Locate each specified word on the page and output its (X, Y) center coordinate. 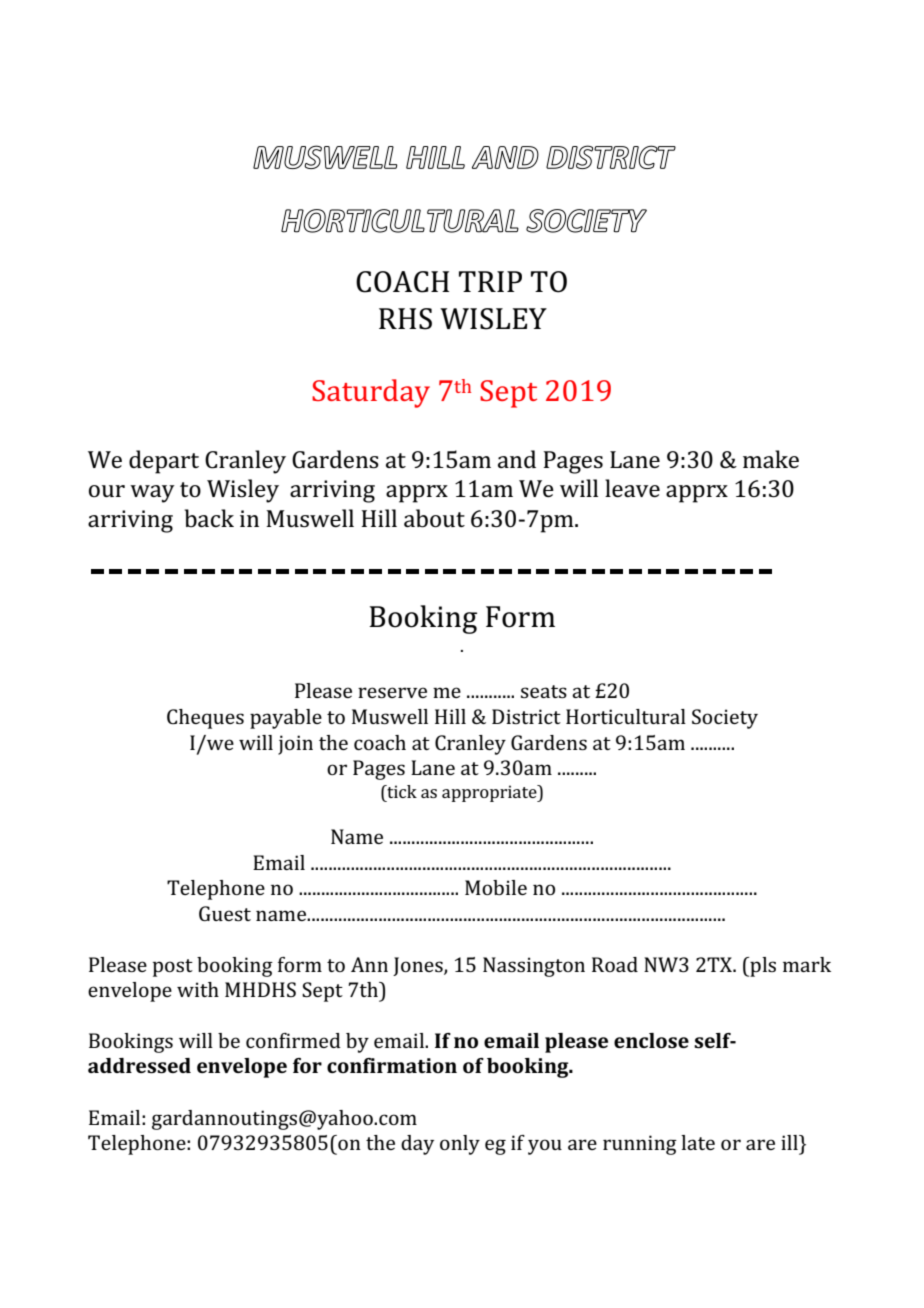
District (526, 716)
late (698, 1142)
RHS (405, 319)
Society (725, 719)
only (460, 1145)
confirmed (293, 1040)
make (771, 459)
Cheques (205, 719)
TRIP (490, 281)
